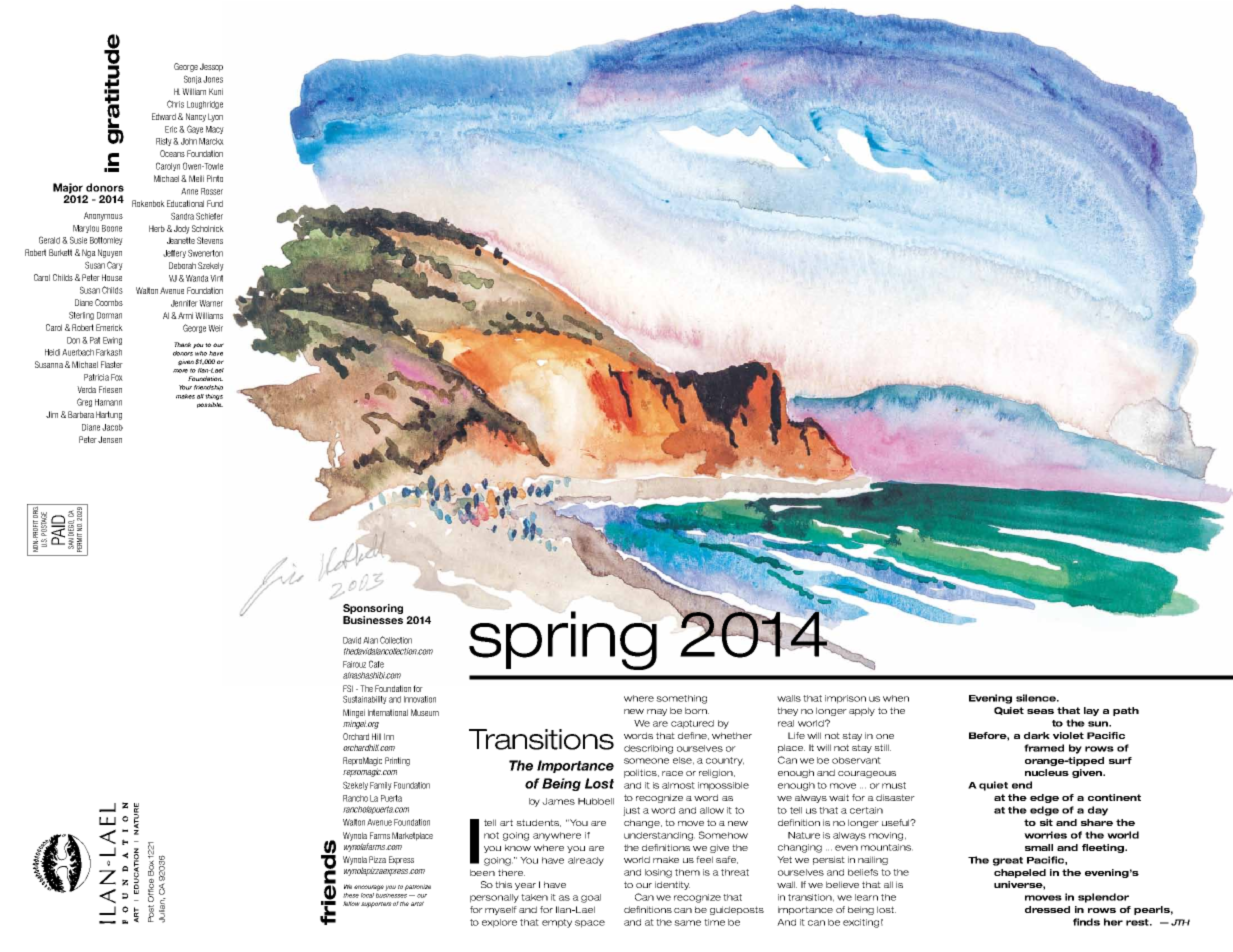  What do you see at coordinates (351, 895) in the document?
I see `these` at bounding box center [351, 895].
